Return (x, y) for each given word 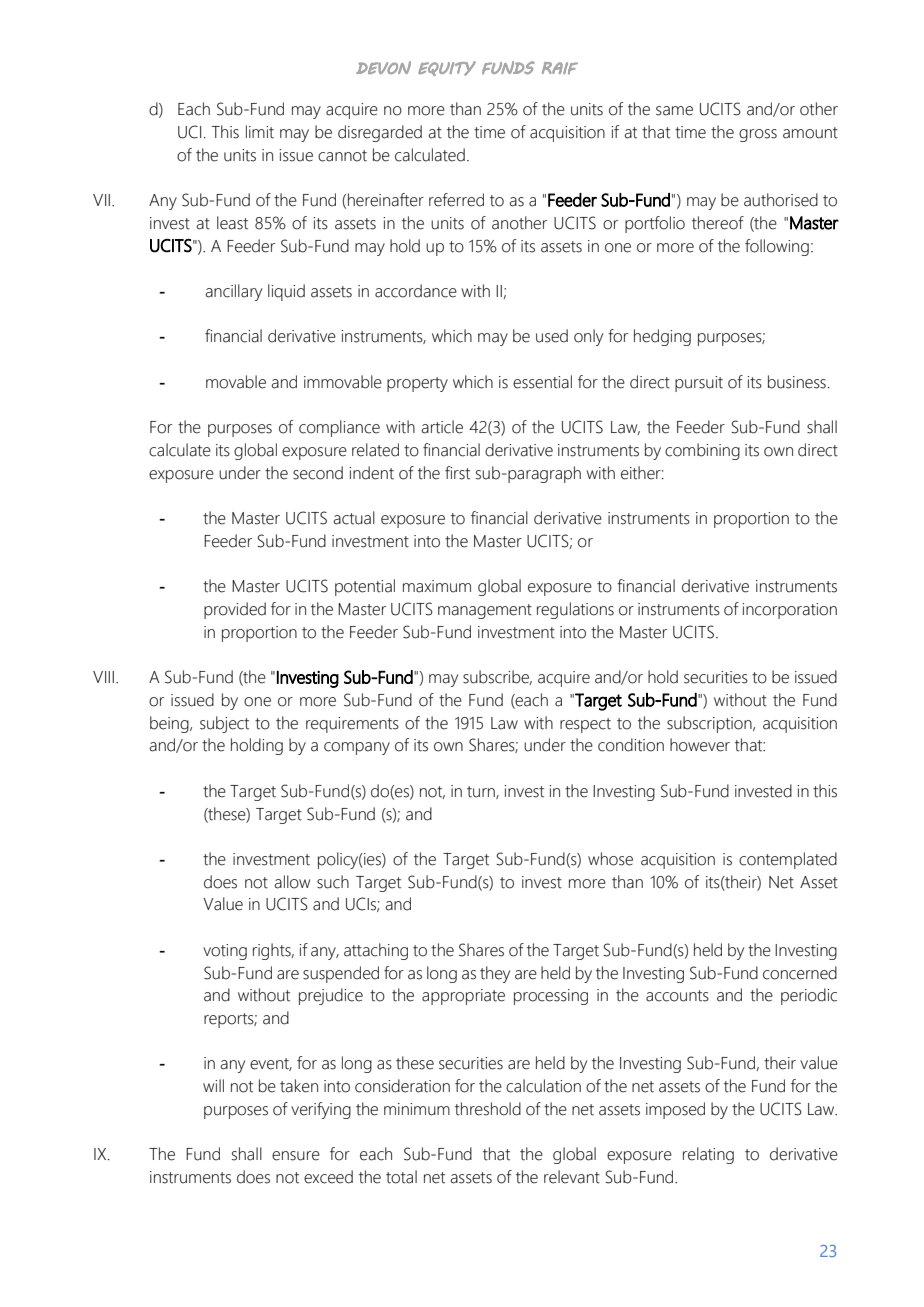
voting (225, 952)
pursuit (699, 384)
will (213, 1085)
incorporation (789, 611)
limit (260, 132)
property (417, 384)
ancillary (233, 292)
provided (235, 610)
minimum (417, 1109)
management (485, 611)
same (674, 111)
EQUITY (447, 68)
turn (482, 792)
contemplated (788, 860)
